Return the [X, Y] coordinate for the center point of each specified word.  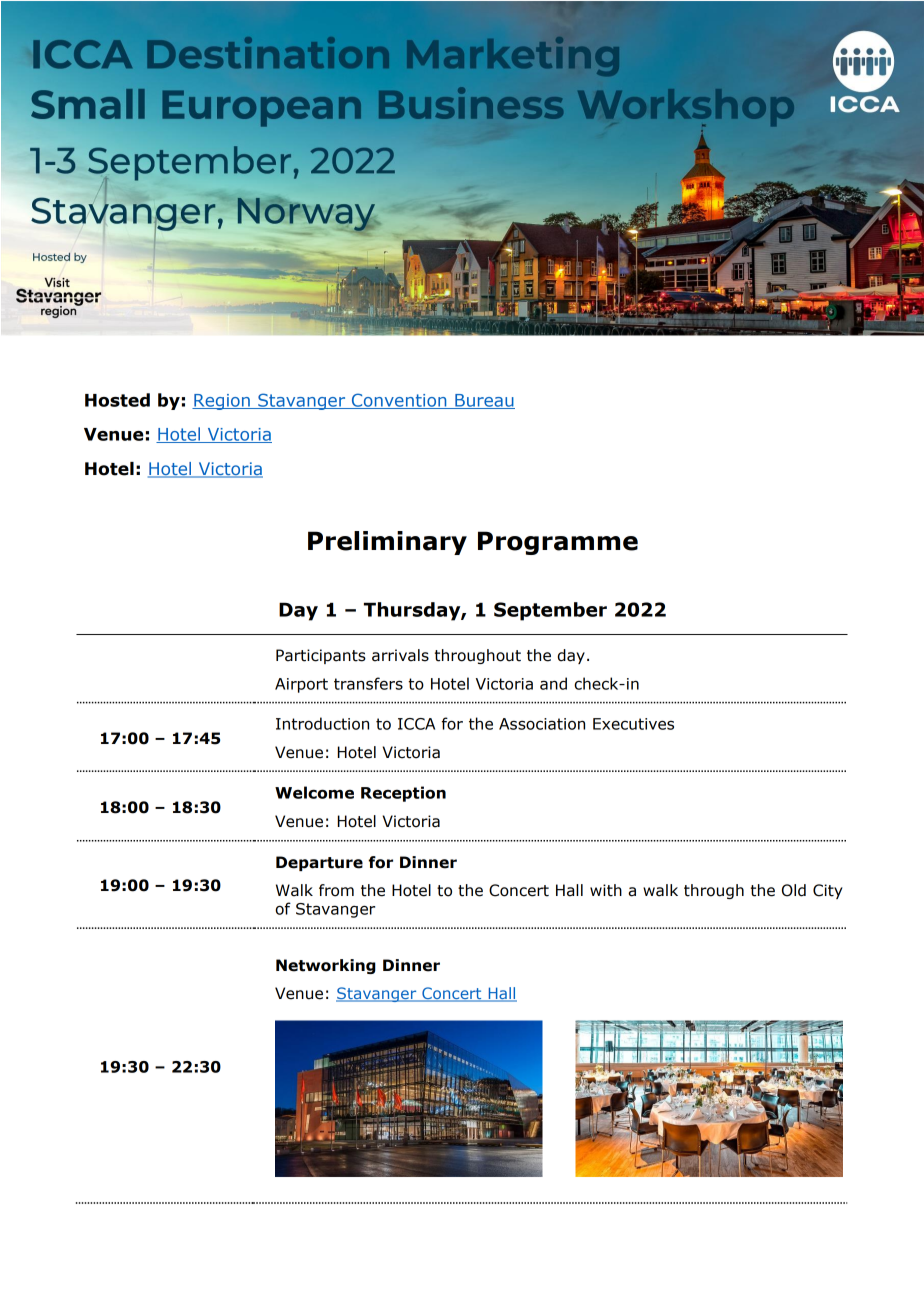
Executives [633, 724]
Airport [301, 685]
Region [222, 402]
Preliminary [387, 543]
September [550, 611]
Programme [558, 543]
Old [794, 890]
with [606, 890]
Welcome [314, 792]
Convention [399, 401]
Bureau [484, 401]
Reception [403, 794]
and [553, 683]
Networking [326, 966]
